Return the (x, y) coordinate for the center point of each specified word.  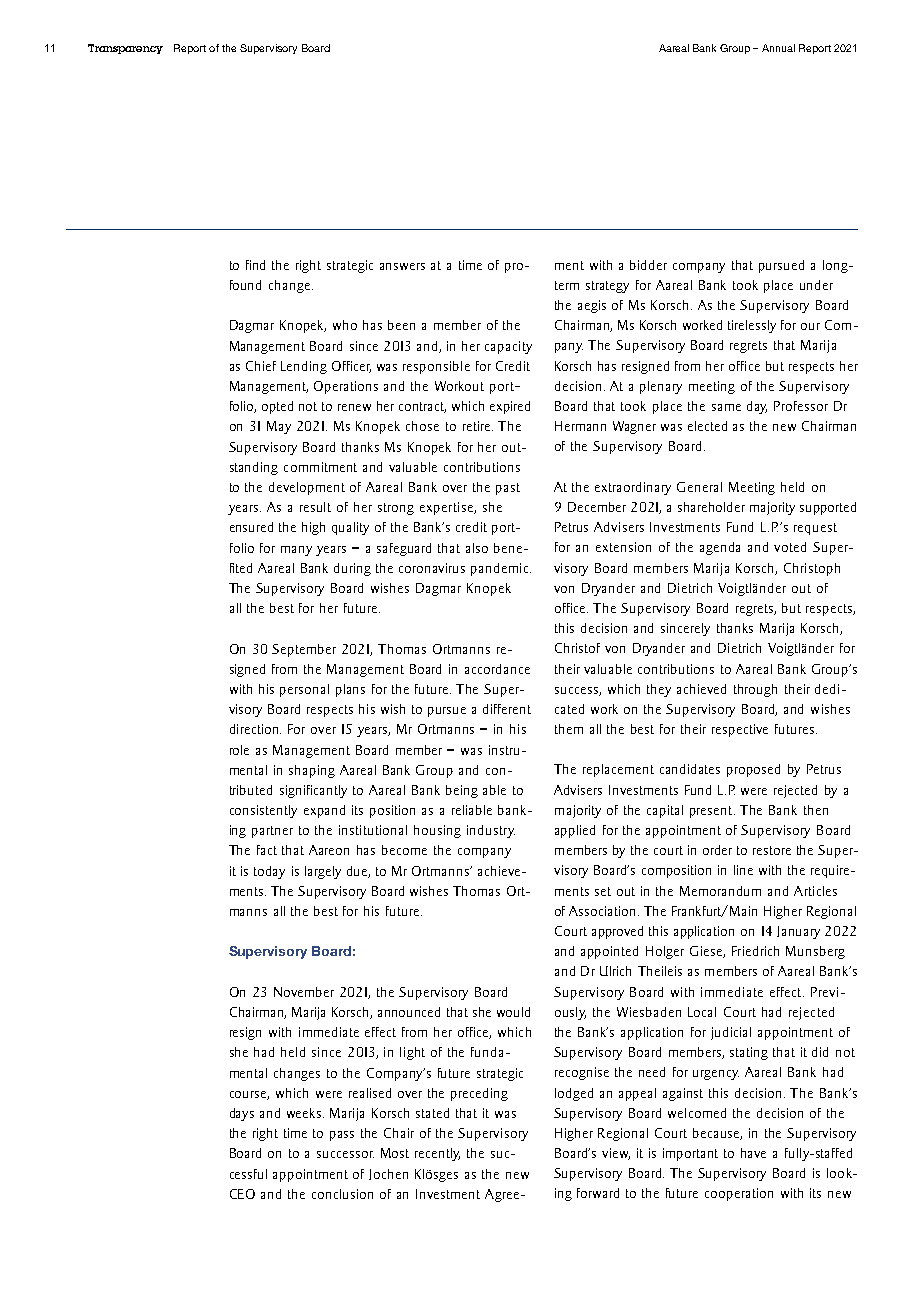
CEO (242, 1194)
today (269, 872)
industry (491, 831)
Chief (261, 366)
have (753, 1153)
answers (402, 266)
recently (437, 1154)
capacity (508, 347)
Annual (778, 48)
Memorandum (720, 891)
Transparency (125, 49)
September (304, 650)
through (755, 690)
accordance (497, 669)
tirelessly (752, 326)
